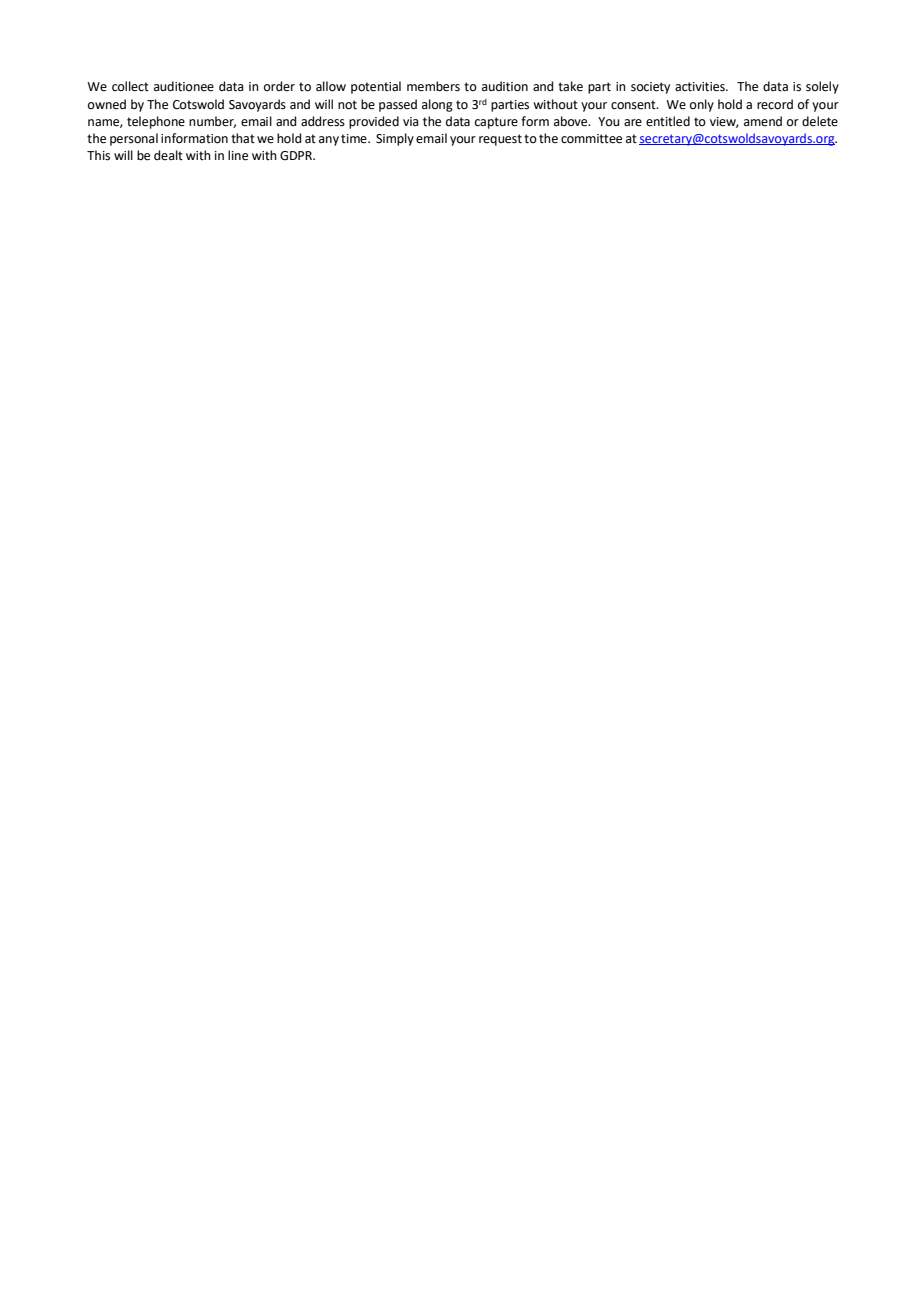 Image resolution: width=924 pixels, height=1308 pixels. What do you see at coordinates (591, 139) in the screenshot?
I see `committee` at bounding box center [591, 139].
